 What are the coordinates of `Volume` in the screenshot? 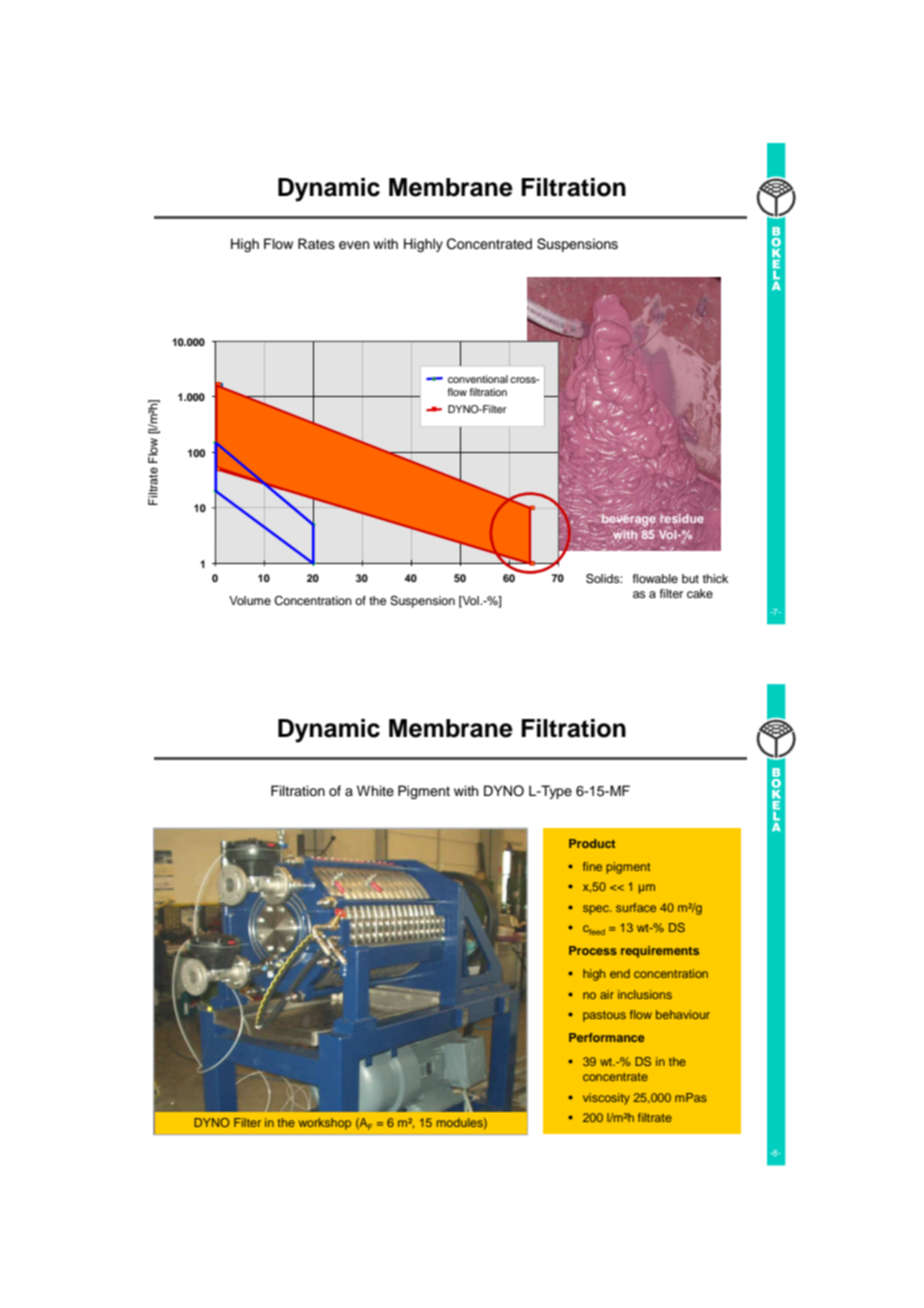 It's located at (250, 600).
